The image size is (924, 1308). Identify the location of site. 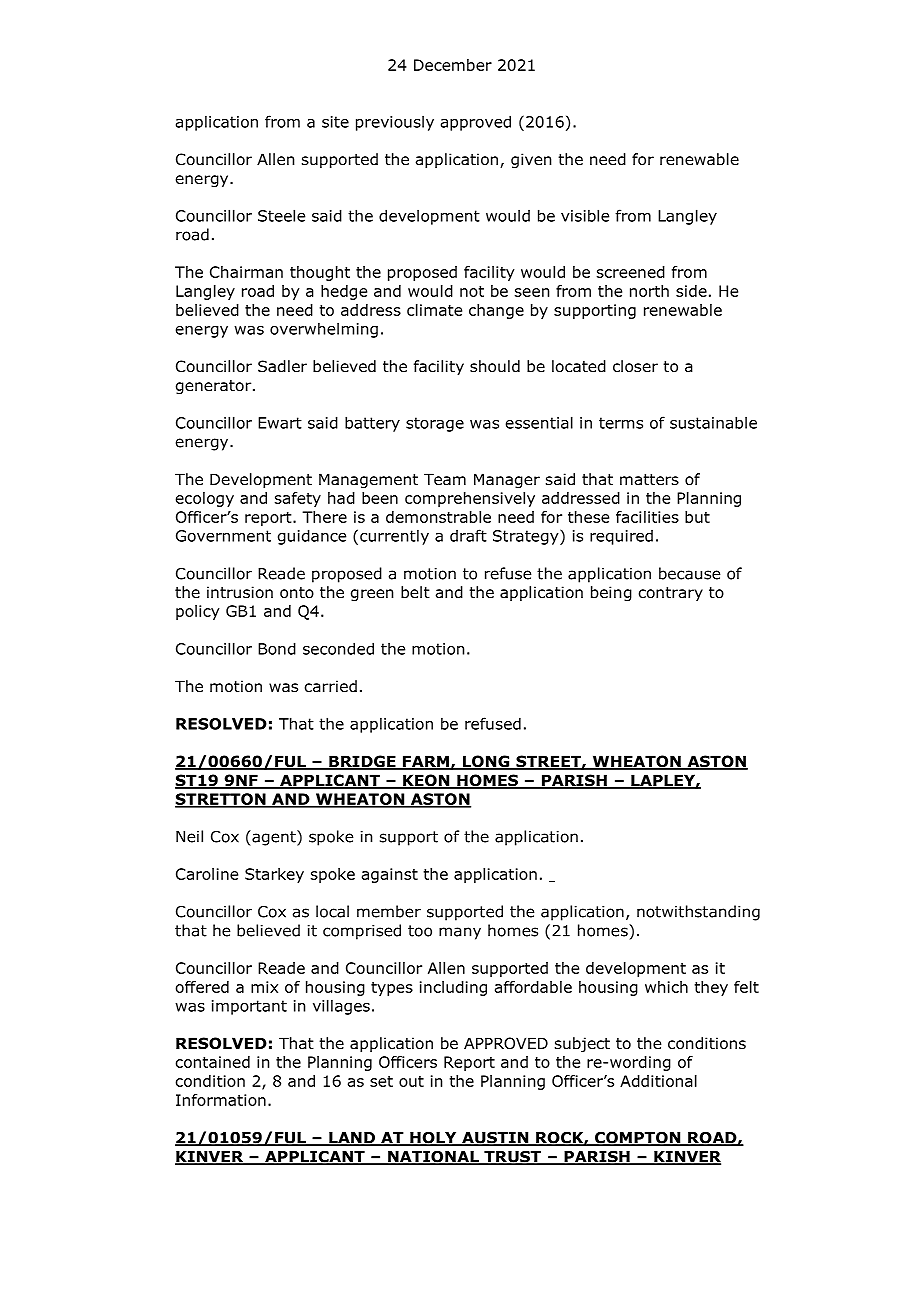
(335, 122).
